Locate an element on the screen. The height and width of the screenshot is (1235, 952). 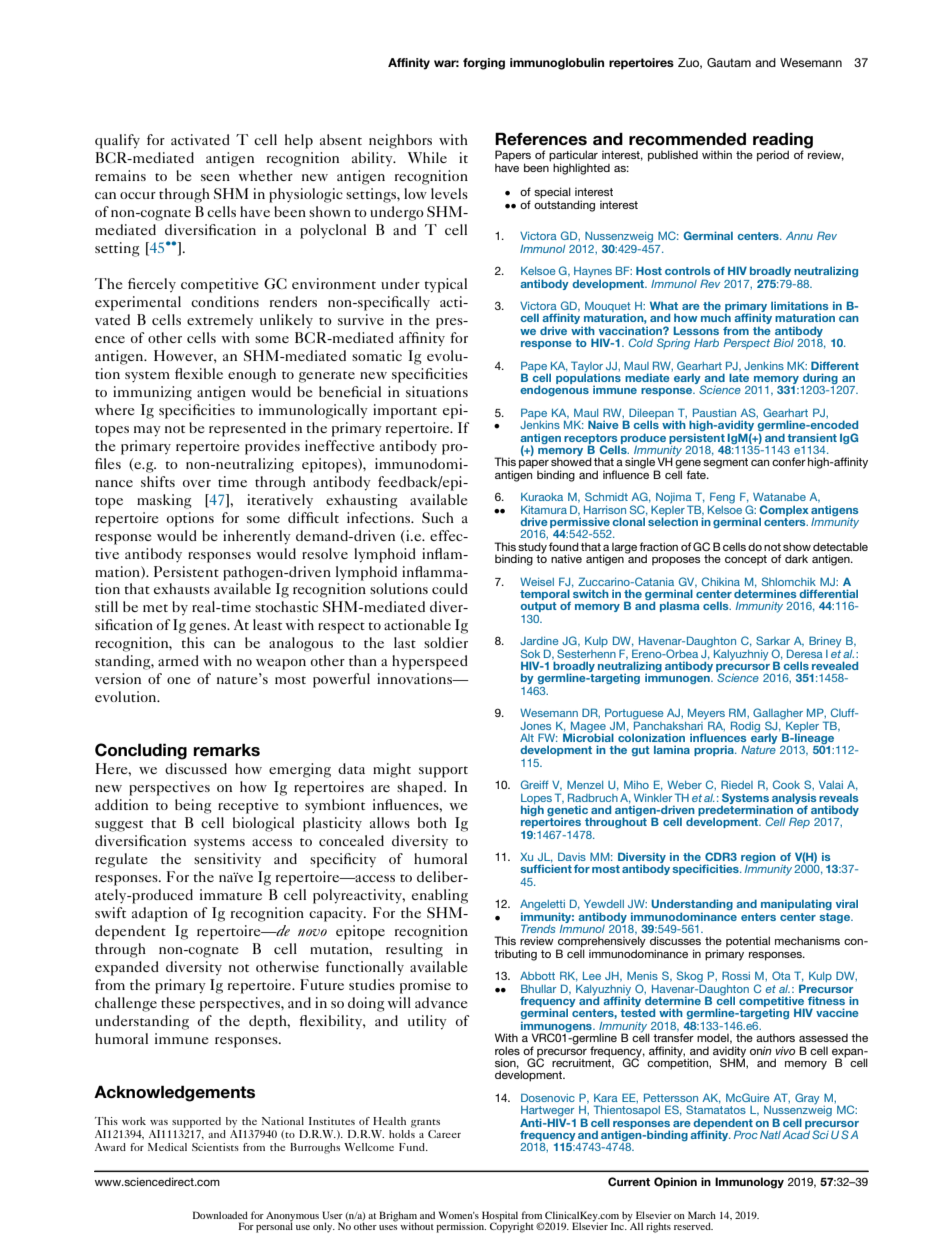
forging is located at coordinates (484, 64).
